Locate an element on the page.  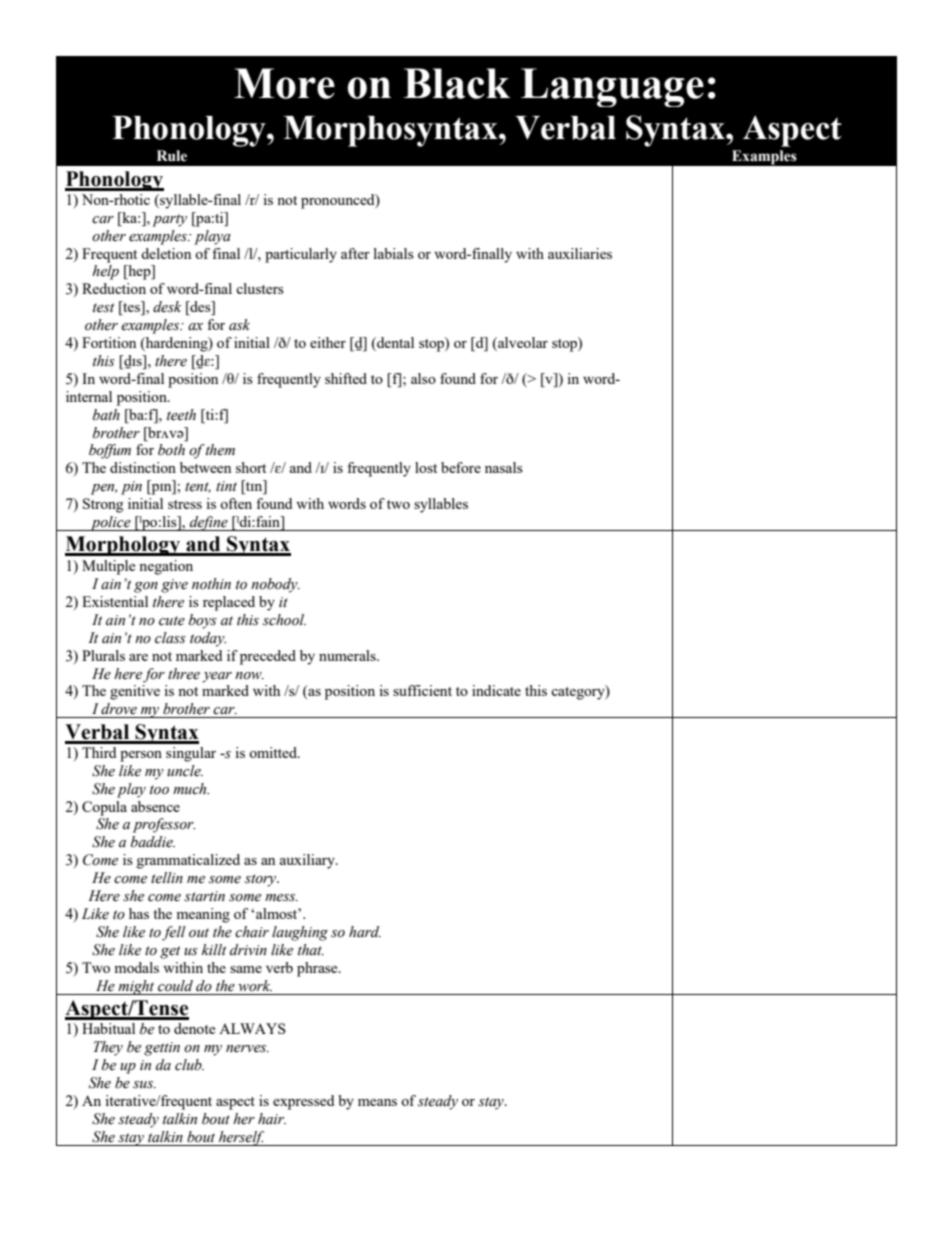
sus is located at coordinates (144, 1085).
